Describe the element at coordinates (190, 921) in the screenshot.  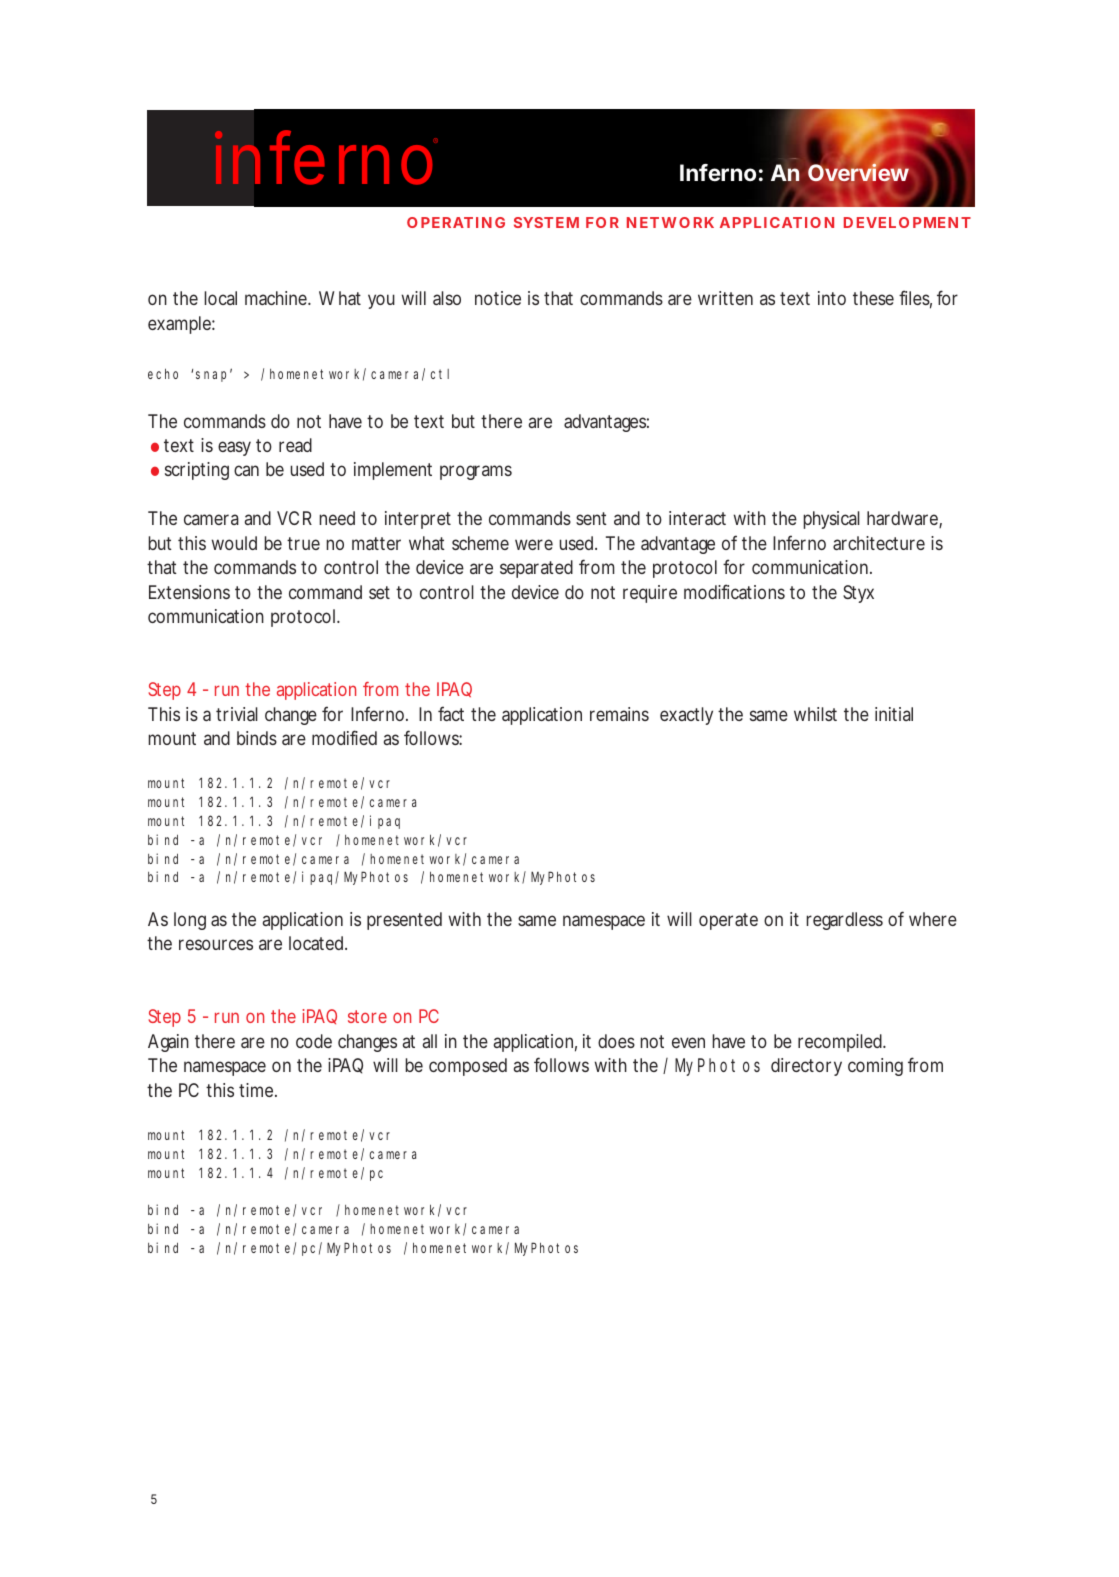
I see `long` at that location.
